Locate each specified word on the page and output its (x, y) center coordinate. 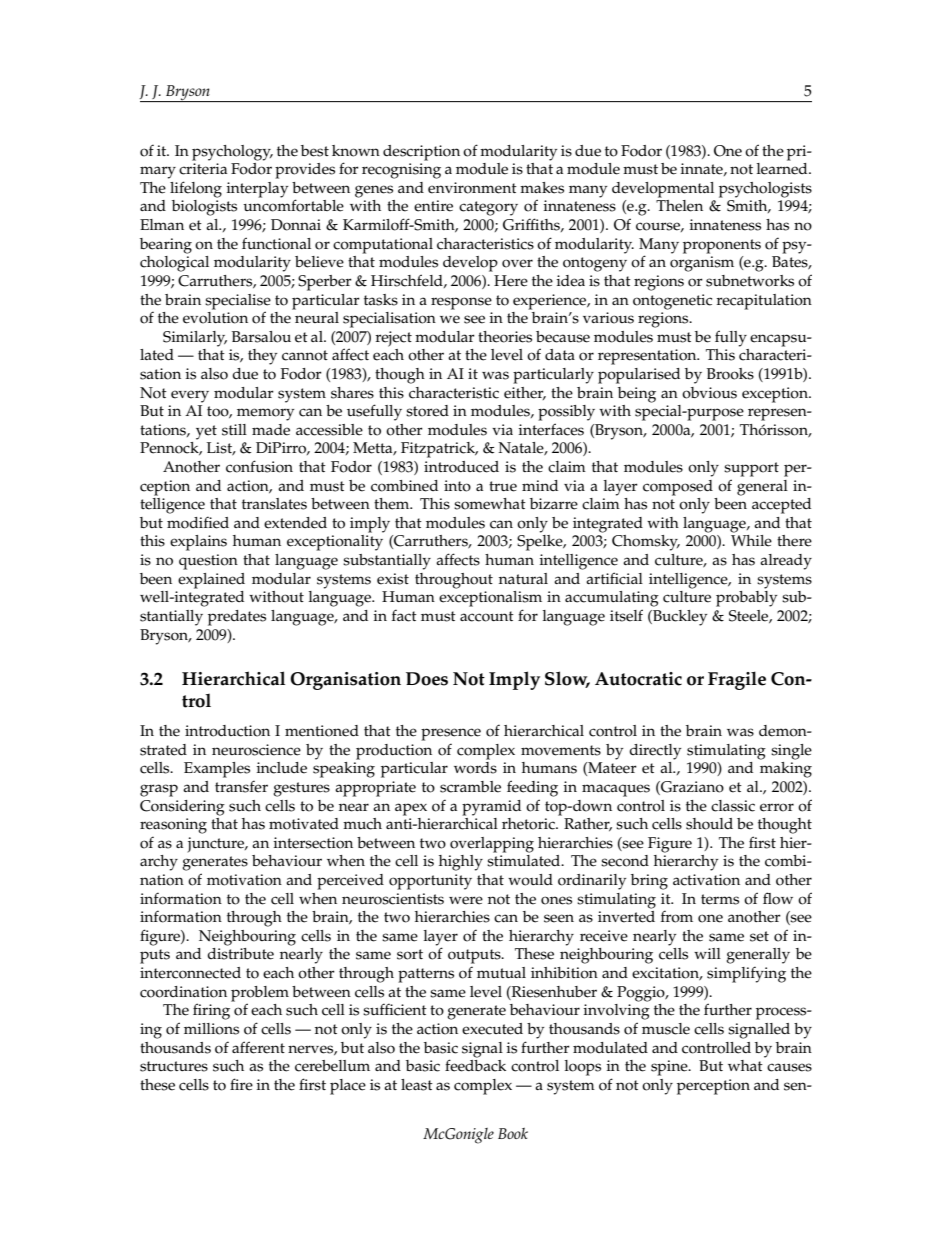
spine (670, 1068)
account (487, 616)
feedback (475, 1064)
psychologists (765, 190)
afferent (258, 1047)
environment (472, 188)
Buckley (679, 618)
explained (211, 581)
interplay (257, 190)
